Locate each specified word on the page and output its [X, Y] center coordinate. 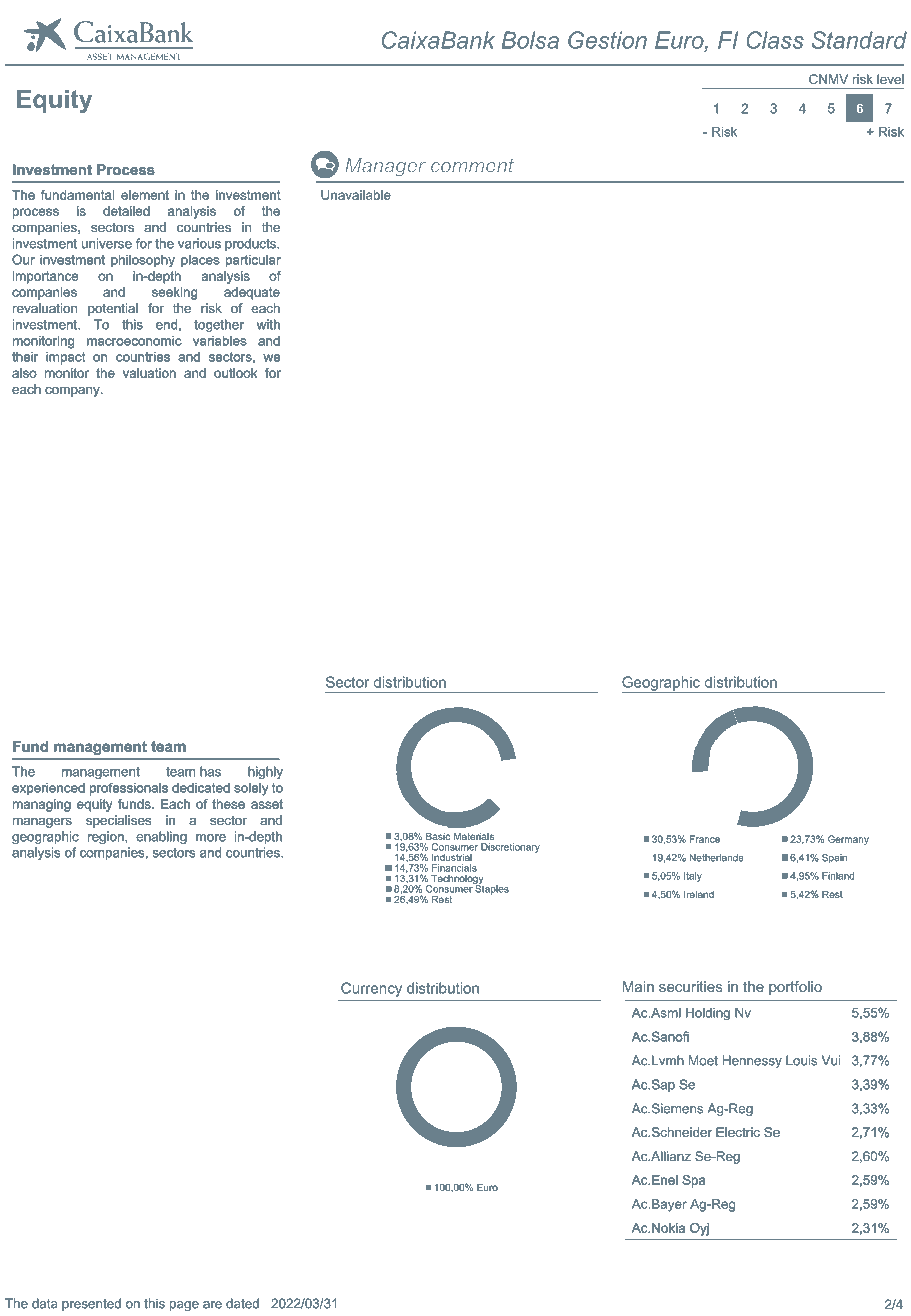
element [145, 195]
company [73, 392]
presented [91, 1304]
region [107, 837]
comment [472, 166]
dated [242, 1303]
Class [775, 40]
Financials [454, 868]
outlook [235, 373]
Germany [848, 840]
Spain [834, 859]
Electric [738, 1132]
